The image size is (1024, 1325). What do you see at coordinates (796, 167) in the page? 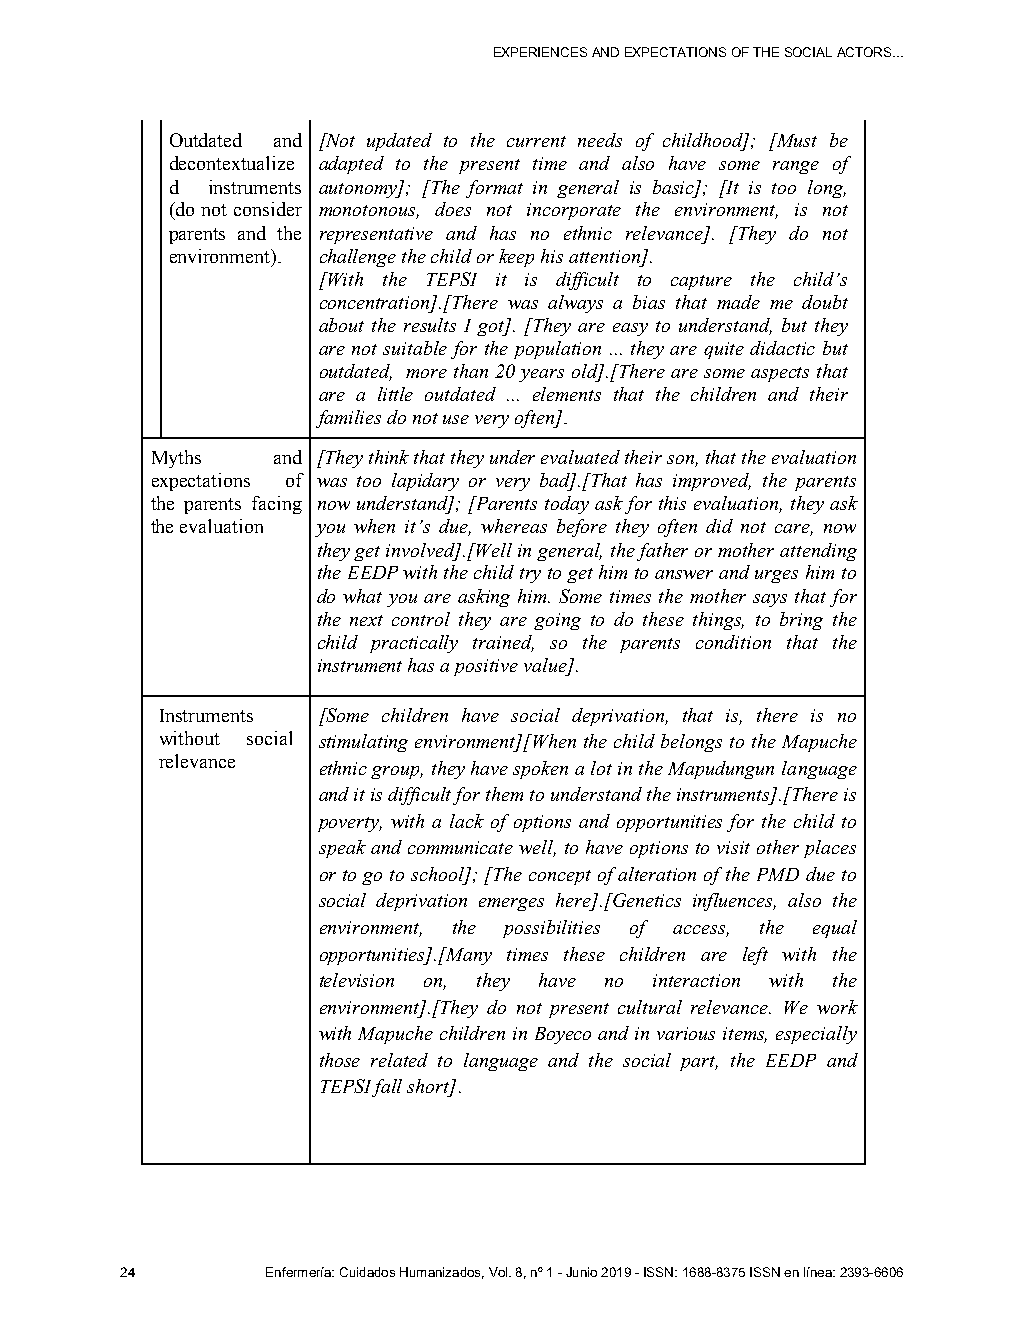
I see `range` at bounding box center [796, 167].
